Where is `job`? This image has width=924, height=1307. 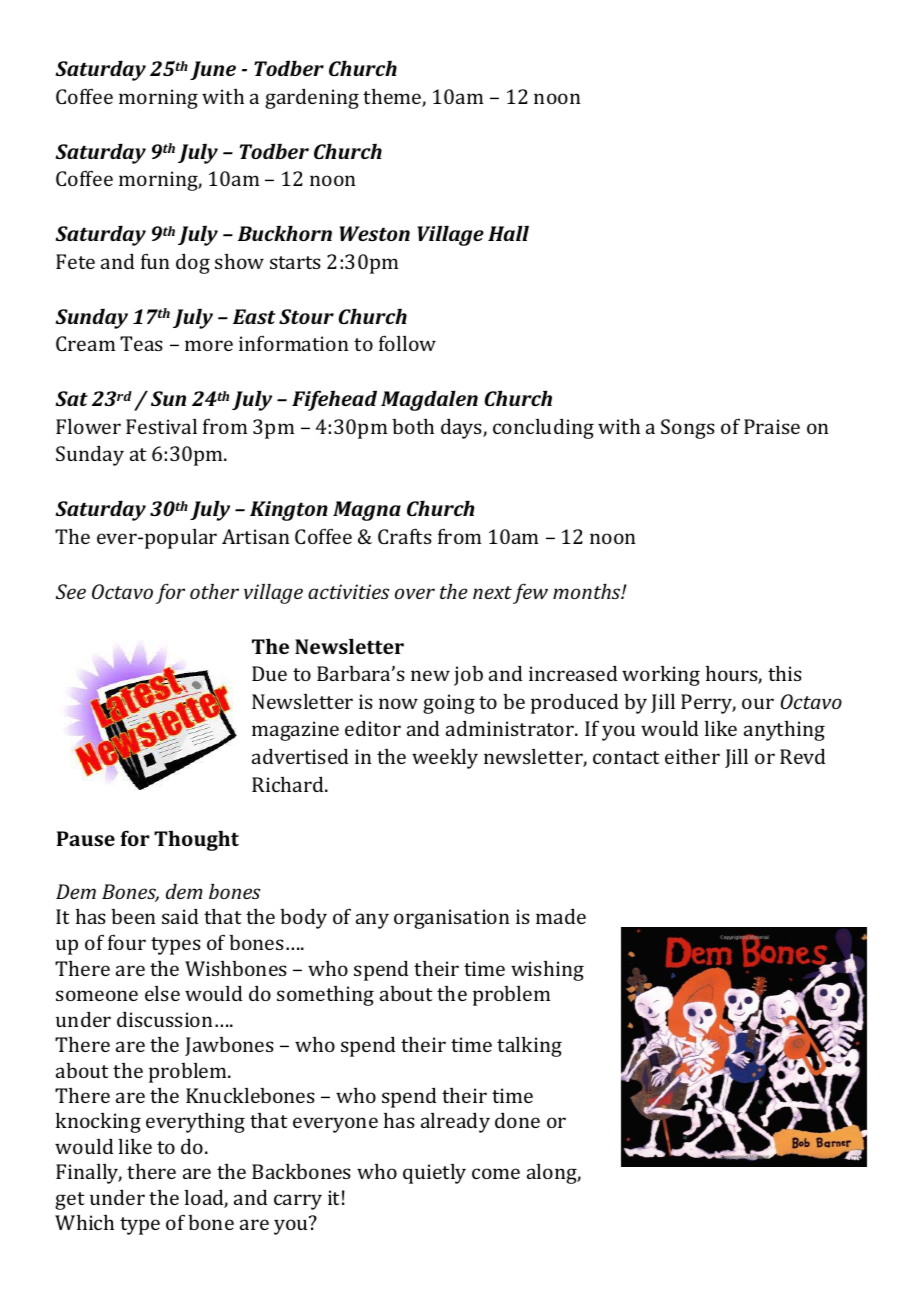
job is located at coordinates (468, 676).
